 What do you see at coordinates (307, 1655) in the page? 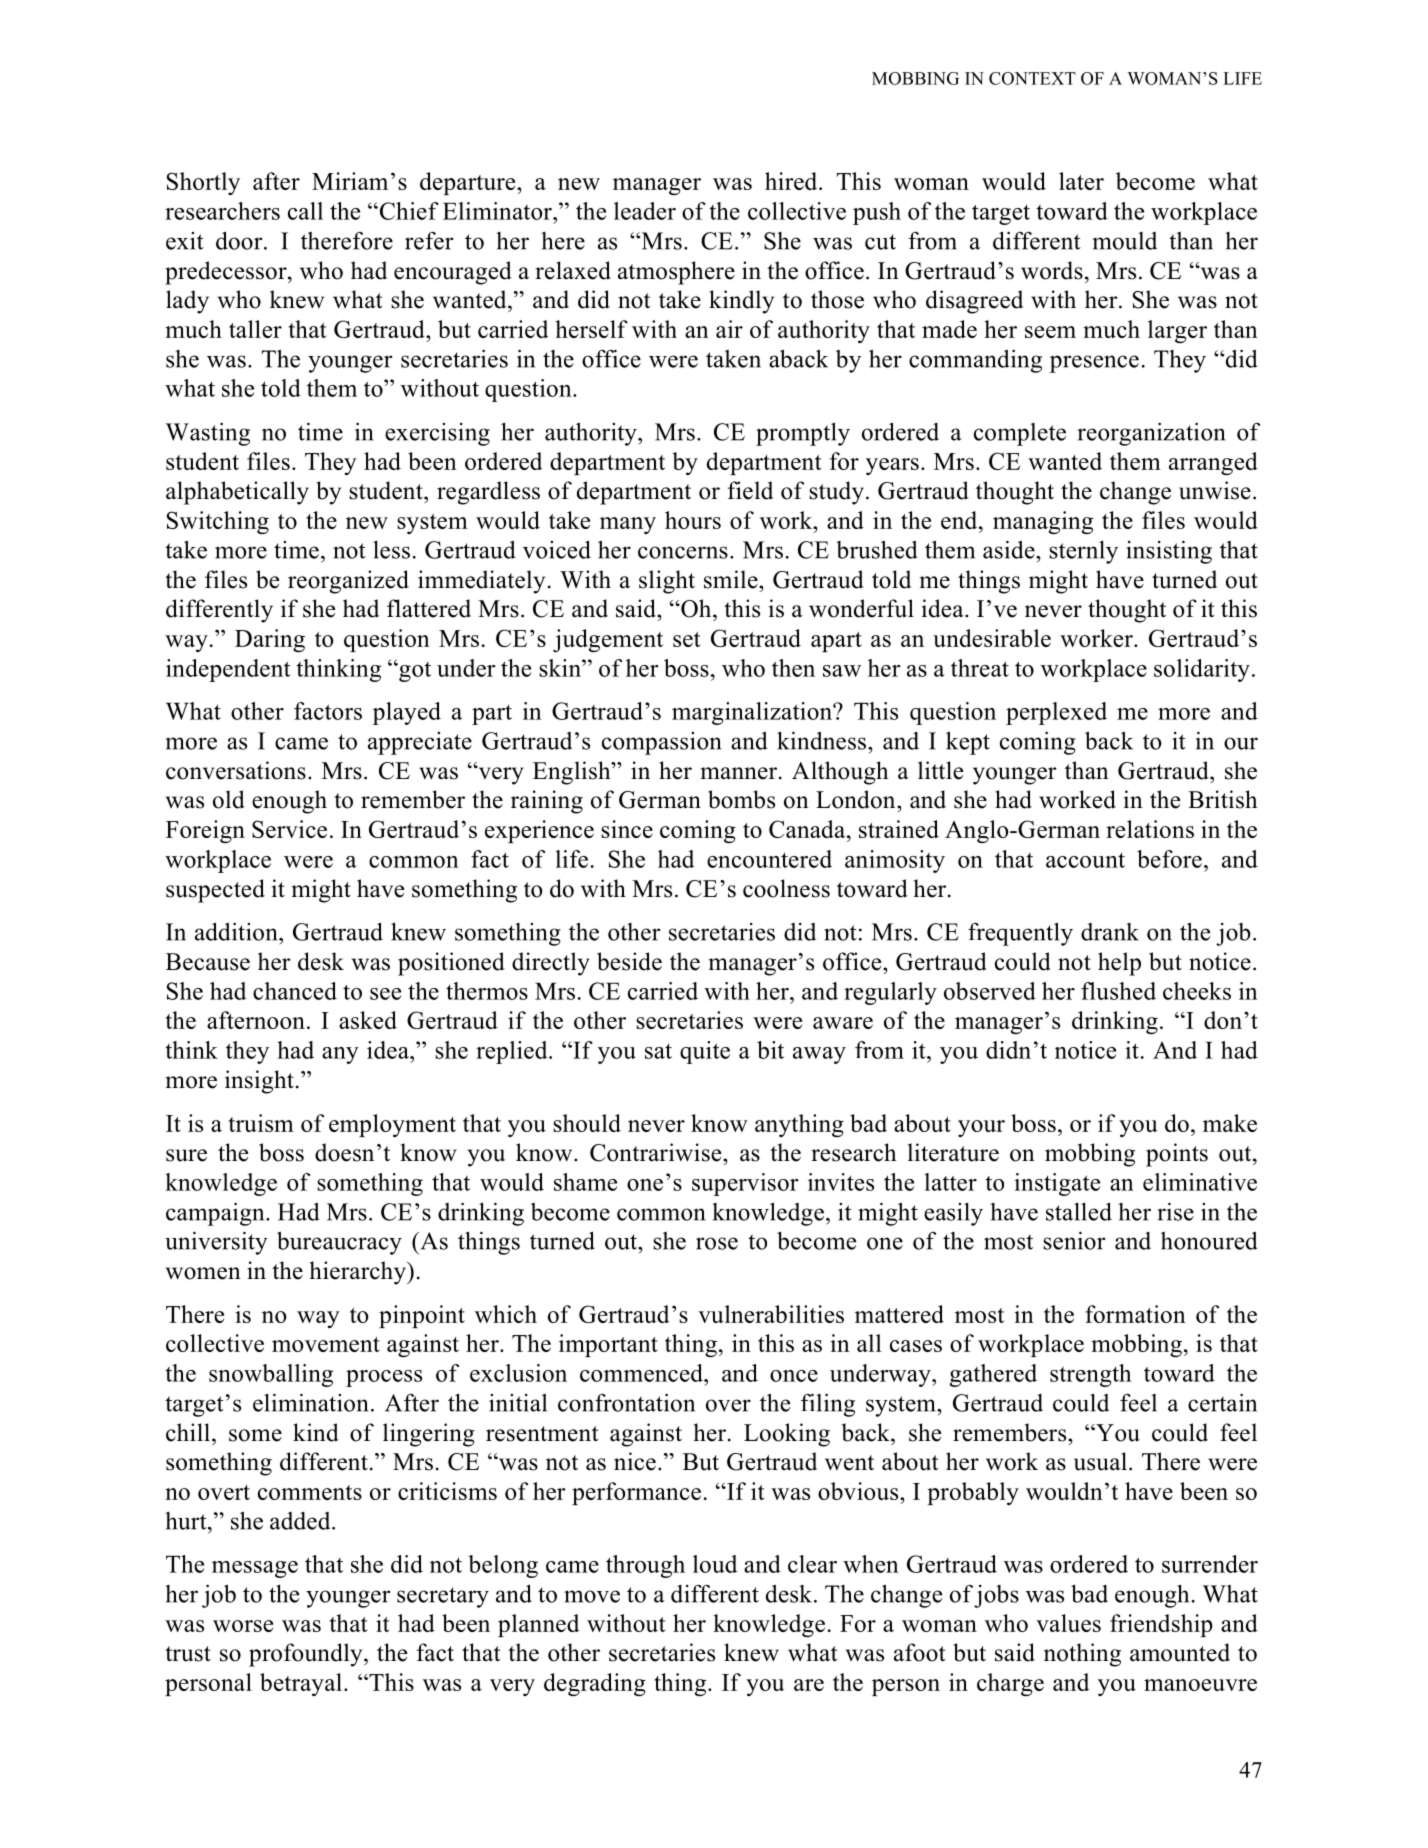
I see `profoundly` at bounding box center [307, 1655].
